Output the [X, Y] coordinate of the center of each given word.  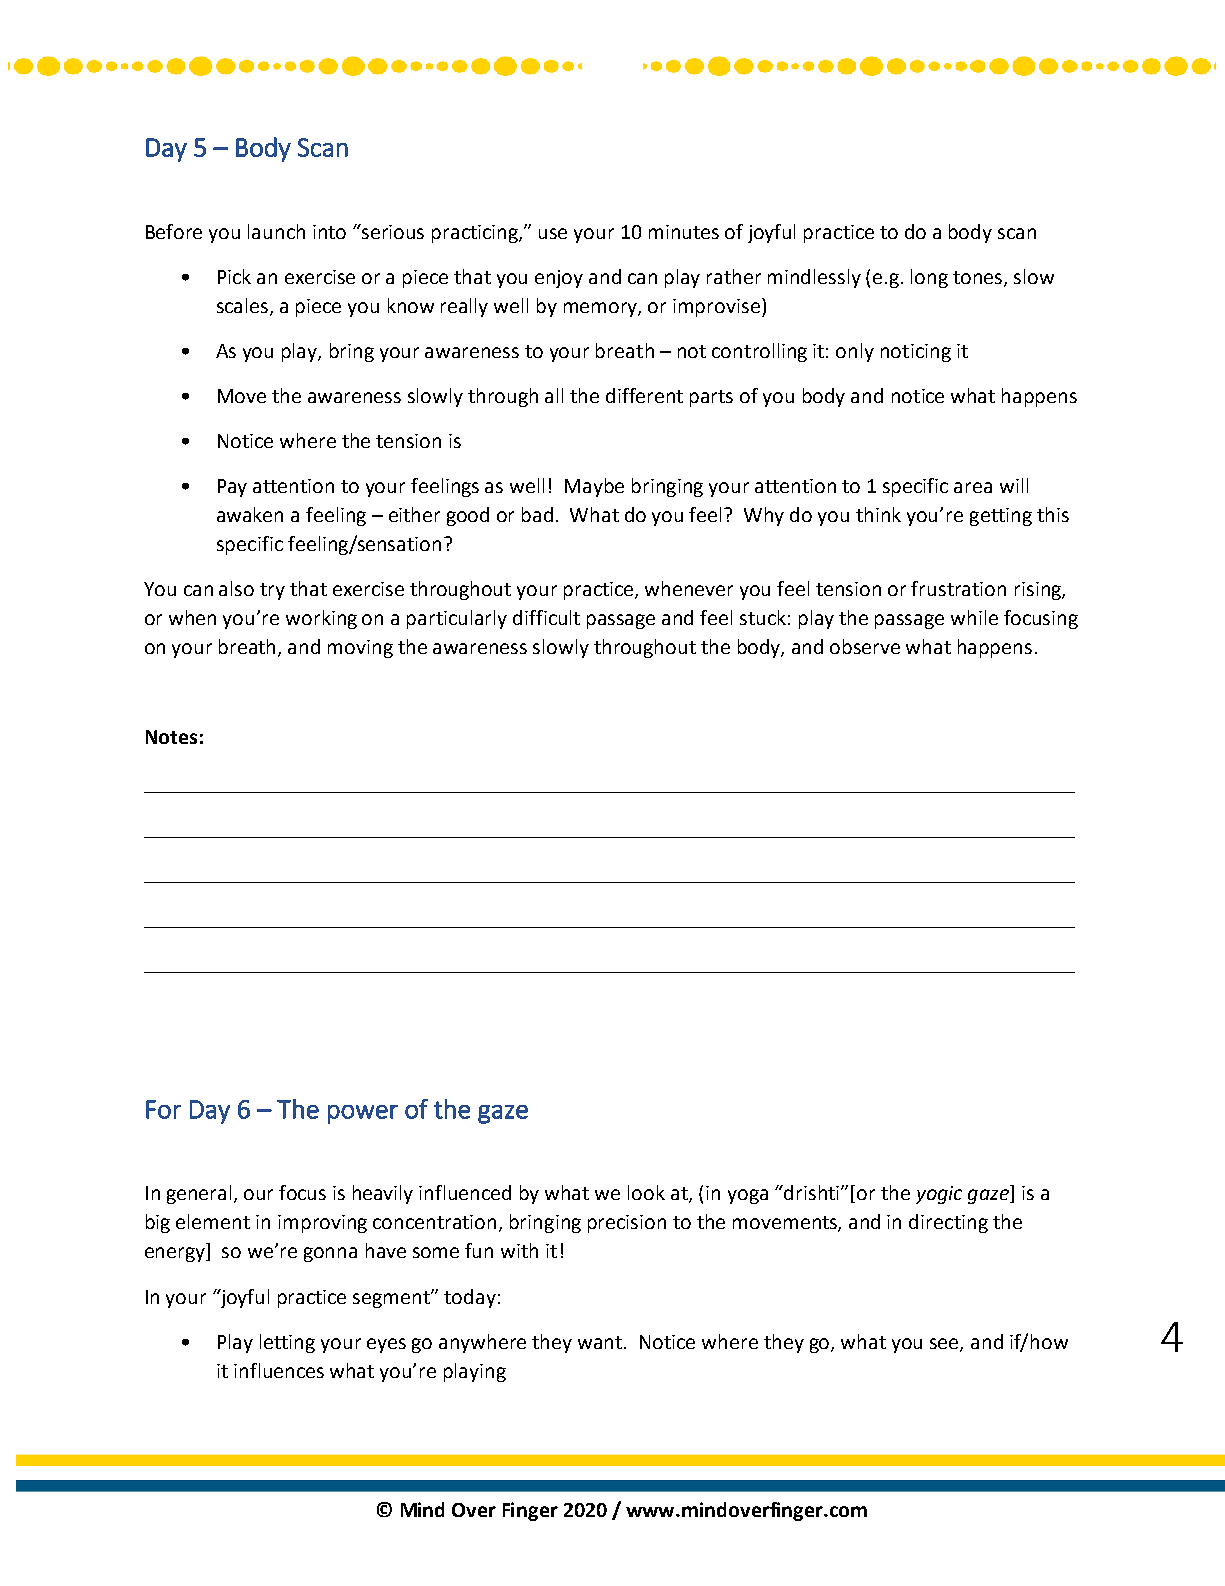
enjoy [559, 279]
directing [948, 1223]
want [601, 1342]
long [929, 278]
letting [287, 1343]
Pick [234, 276]
